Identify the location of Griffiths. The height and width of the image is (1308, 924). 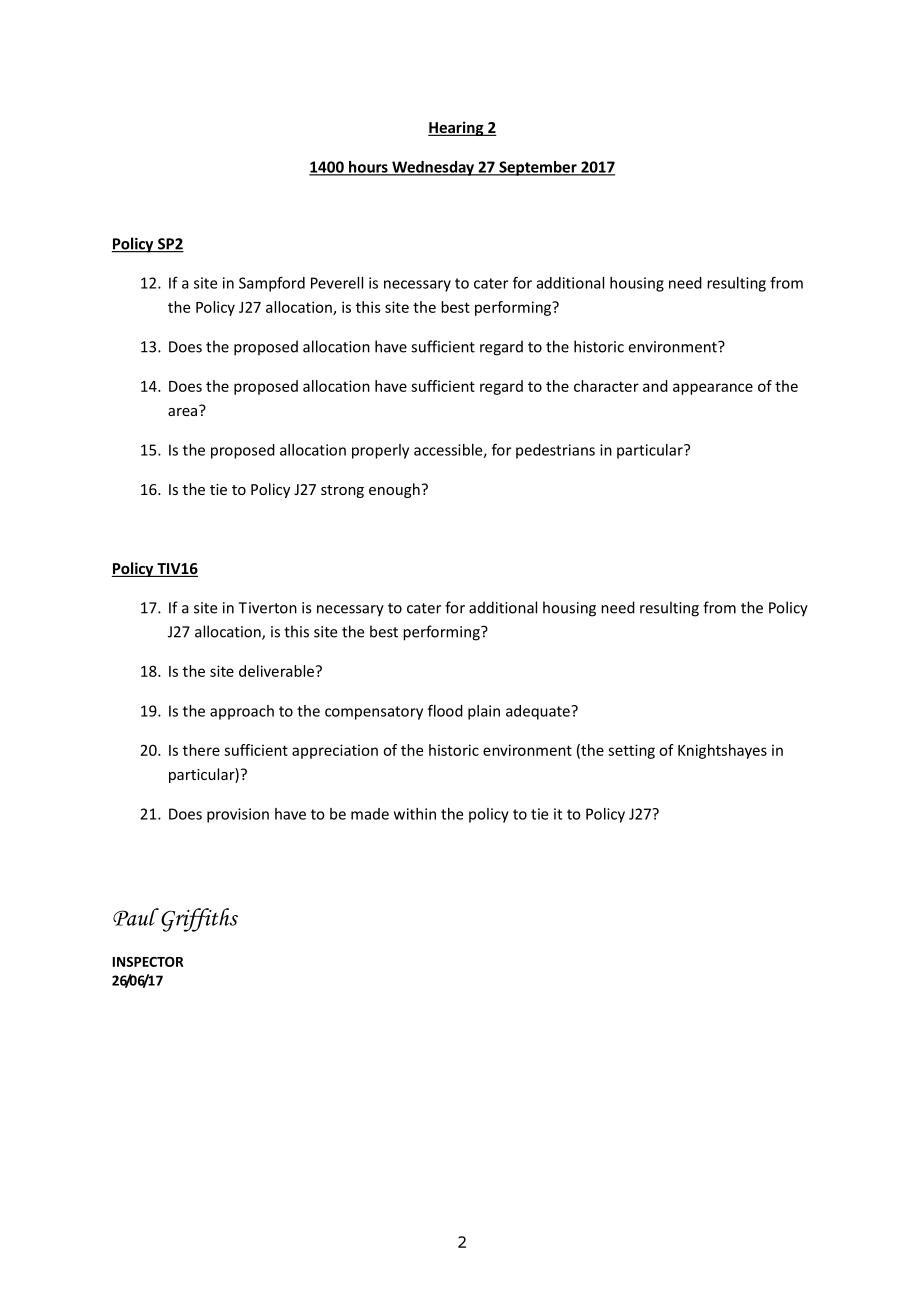
(199, 920).
